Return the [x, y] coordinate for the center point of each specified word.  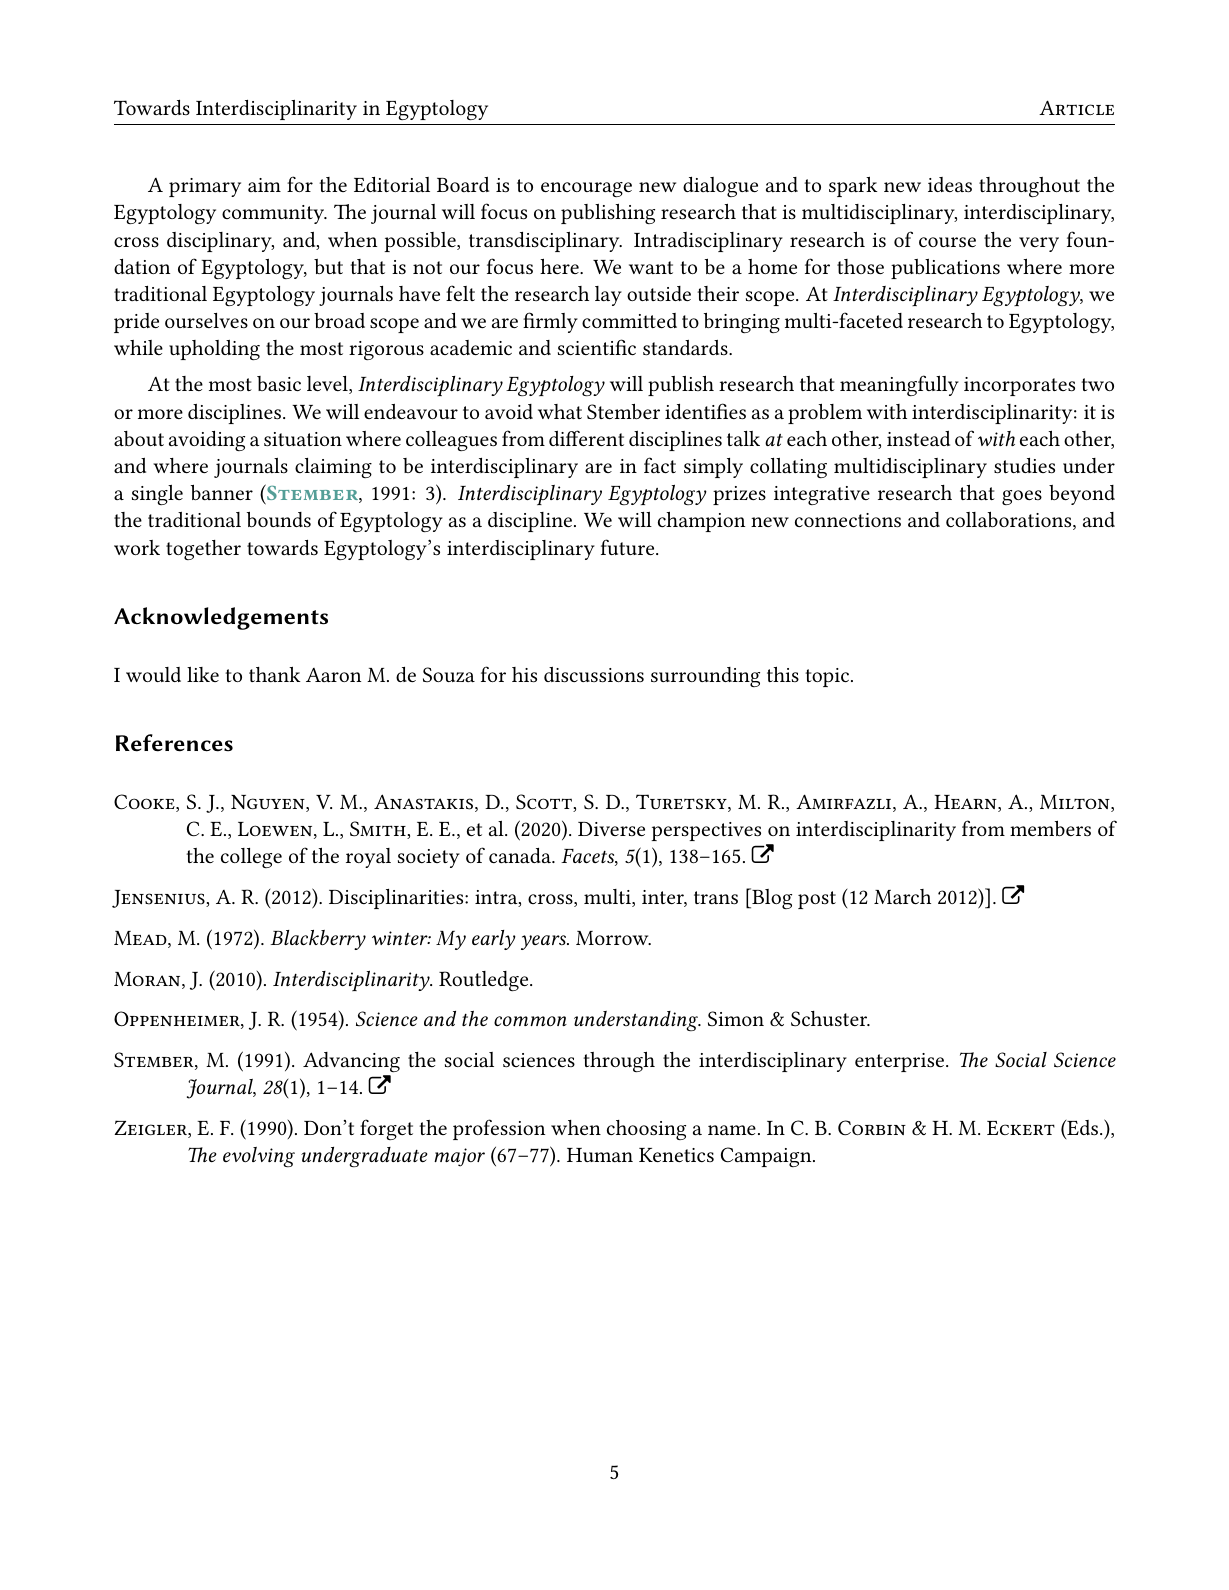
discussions [594, 674]
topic [827, 677]
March [902, 896]
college [251, 858]
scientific [597, 347]
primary [205, 187]
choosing [646, 1130]
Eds [1083, 1129]
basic [279, 383]
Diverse [611, 829]
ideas [950, 184]
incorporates [1019, 386]
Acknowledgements [221, 618]
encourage [586, 189]
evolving [259, 1157]
